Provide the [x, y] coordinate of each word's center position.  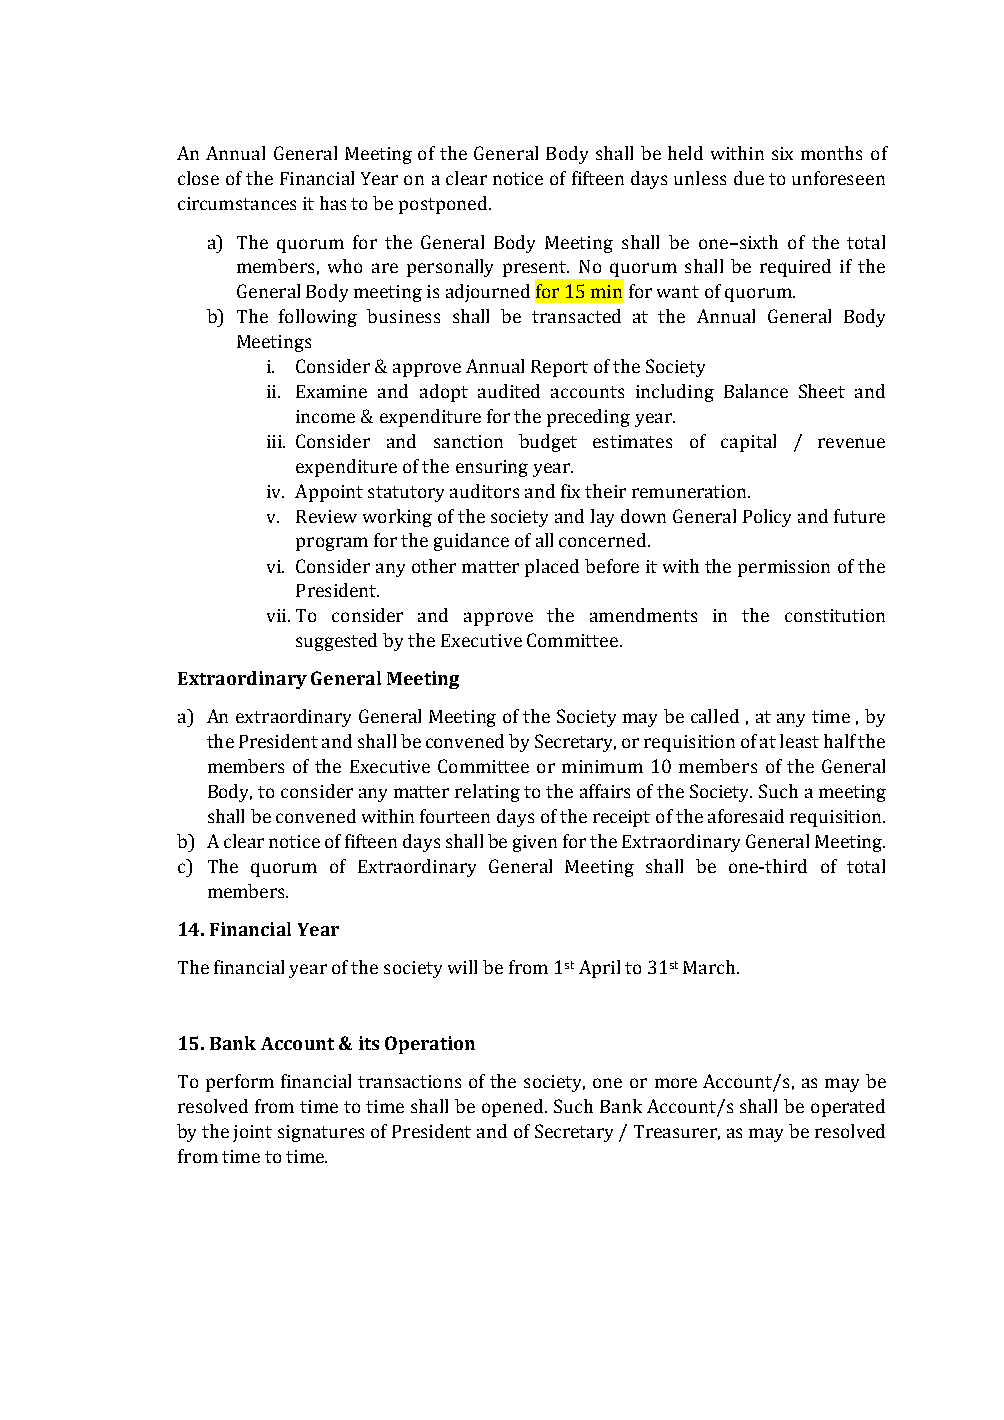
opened [514, 1108]
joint [252, 1133]
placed [552, 568]
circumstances [237, 203]
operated [848, 1108]
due [749, 178]
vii [278, 615]
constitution [835, 615]
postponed [444, 205]
